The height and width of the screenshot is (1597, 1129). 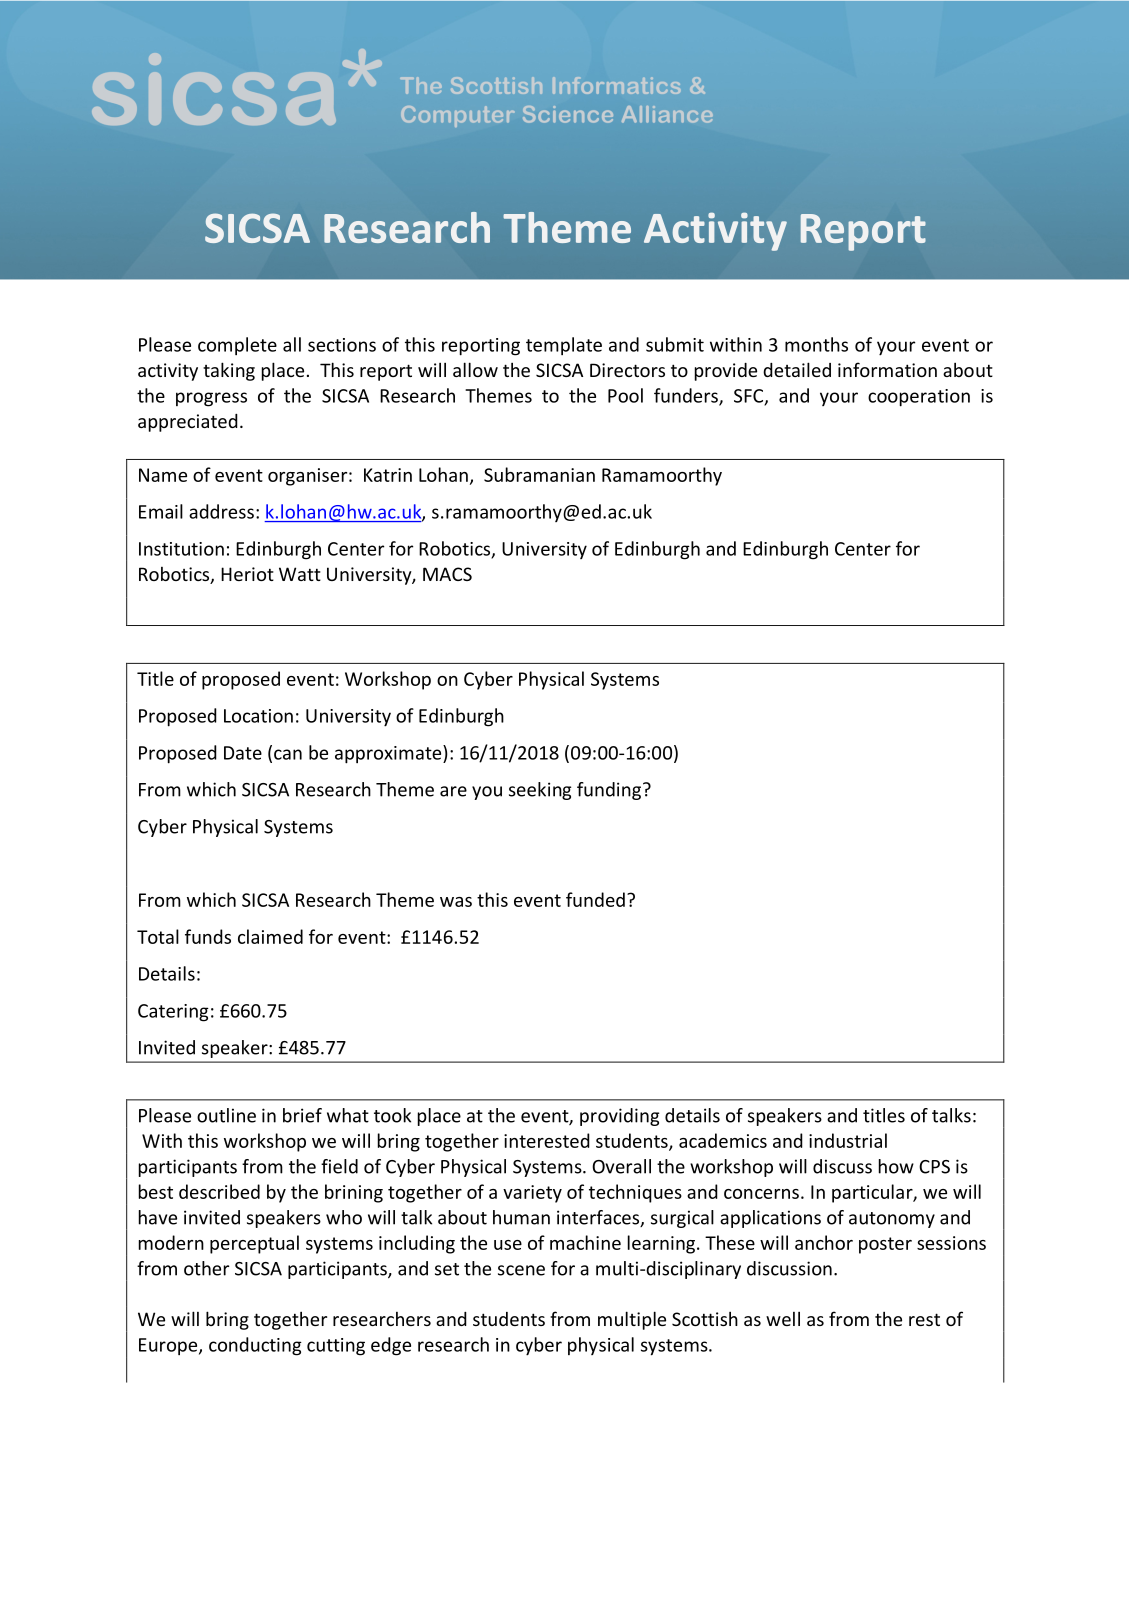 What do you see at coordinates (540, 791) in the screenshot?
I see `seeking` at bounding box center [540, 791].
